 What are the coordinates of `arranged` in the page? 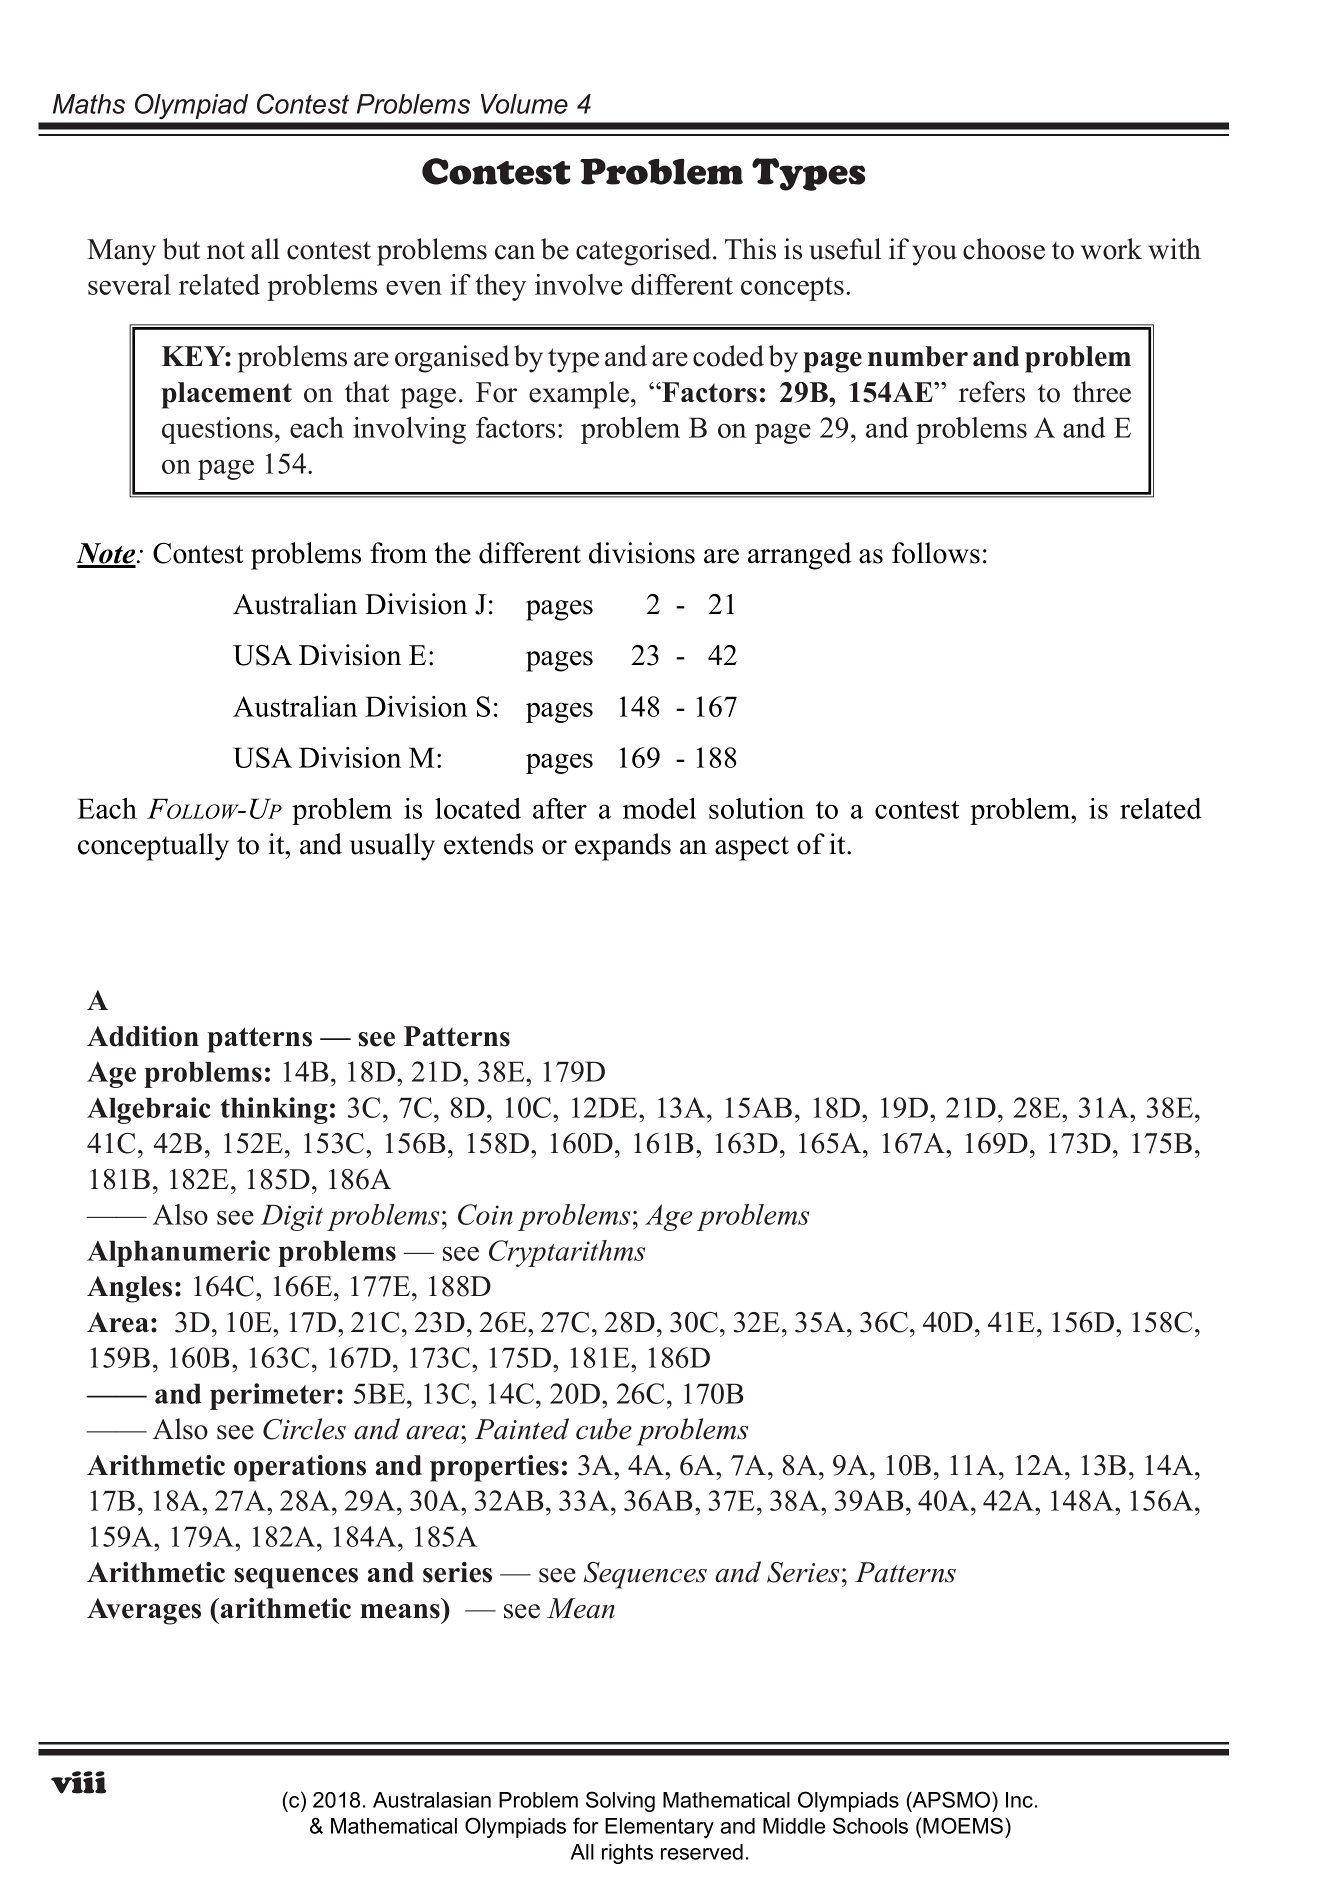 It's located at (800, 556).
